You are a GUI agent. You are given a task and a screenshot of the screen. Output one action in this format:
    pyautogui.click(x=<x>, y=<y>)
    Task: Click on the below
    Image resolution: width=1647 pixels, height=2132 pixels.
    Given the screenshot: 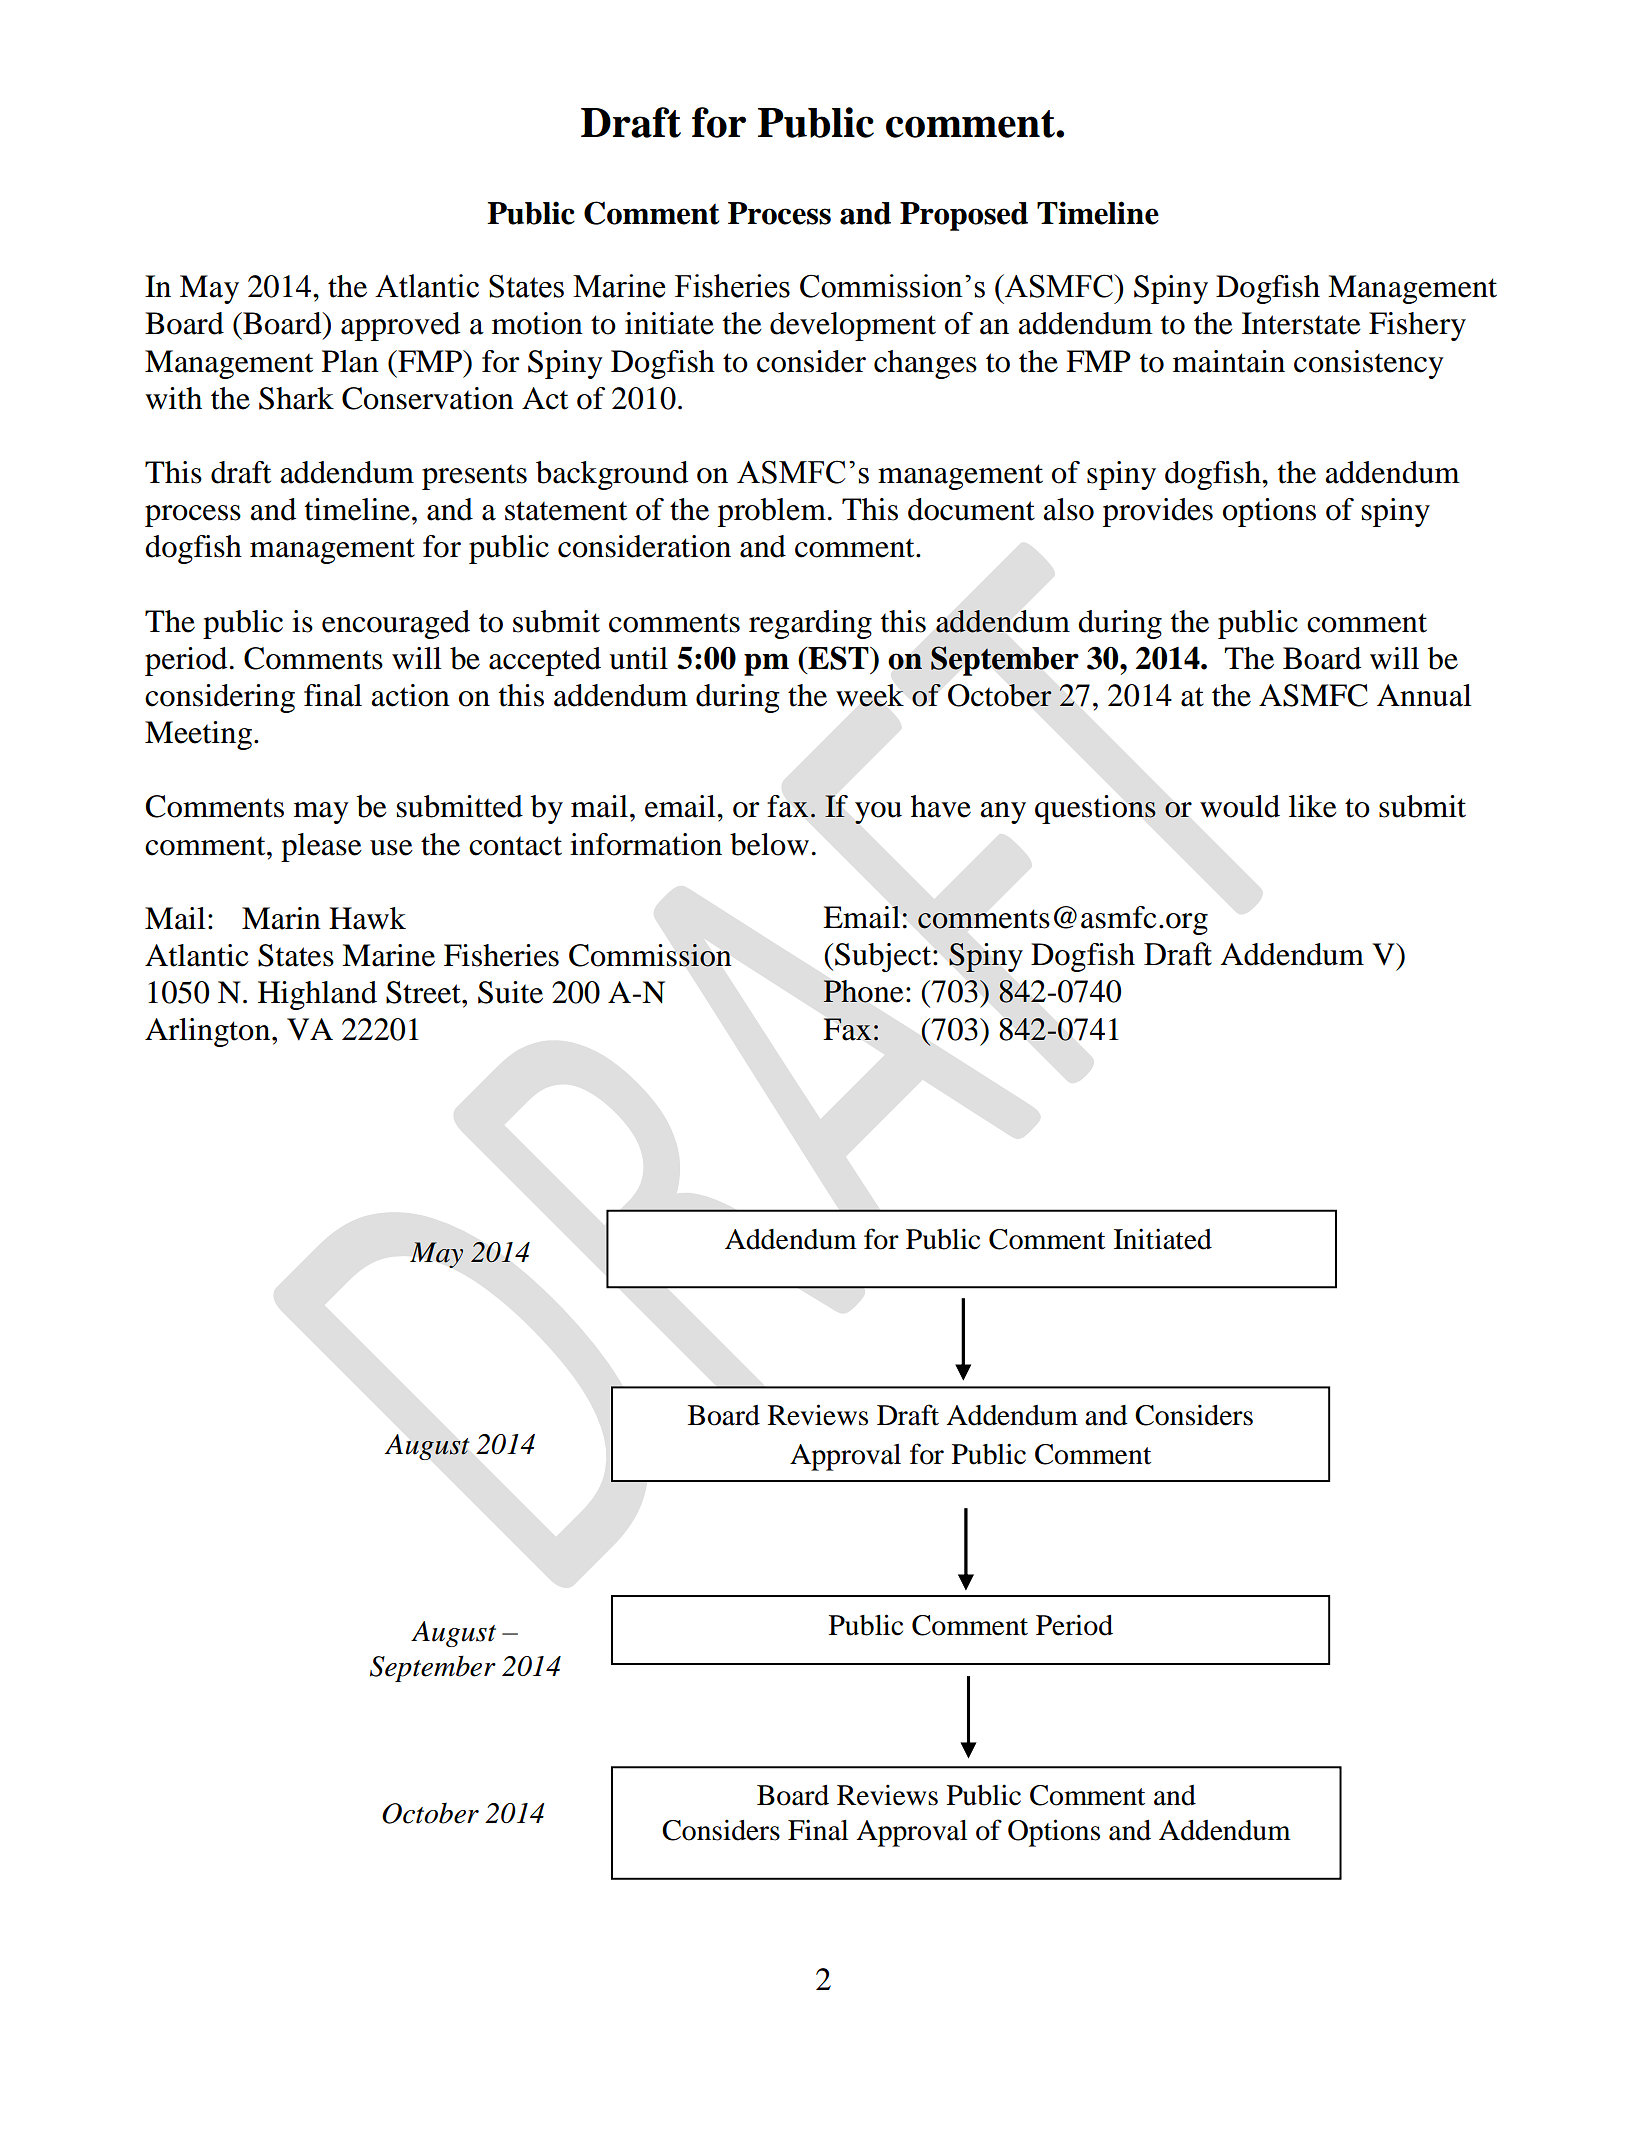 What is the action you would take?
    pyautogui.click(x=769, y=844)
